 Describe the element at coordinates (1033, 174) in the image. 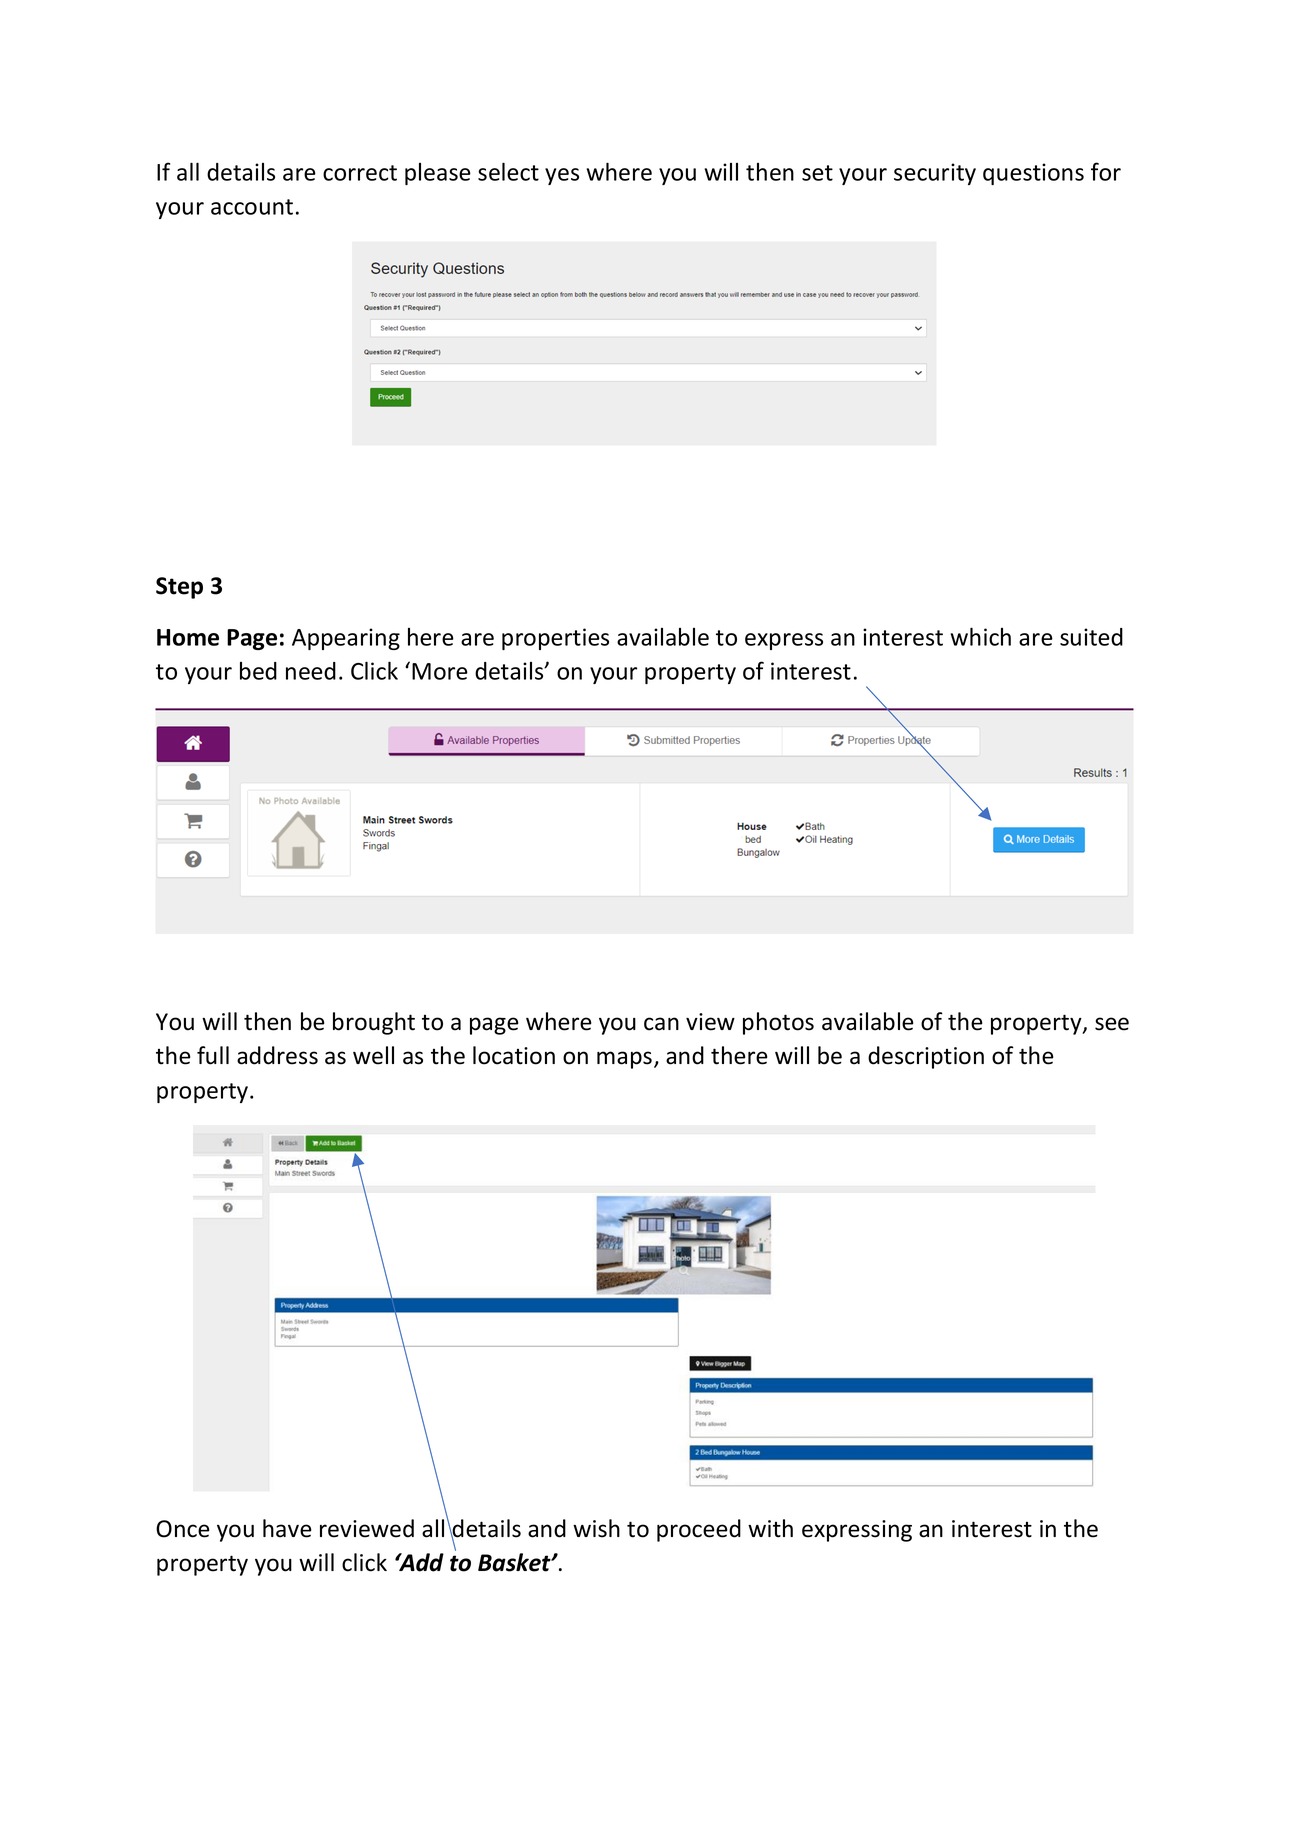

I see `questions` at that location.
